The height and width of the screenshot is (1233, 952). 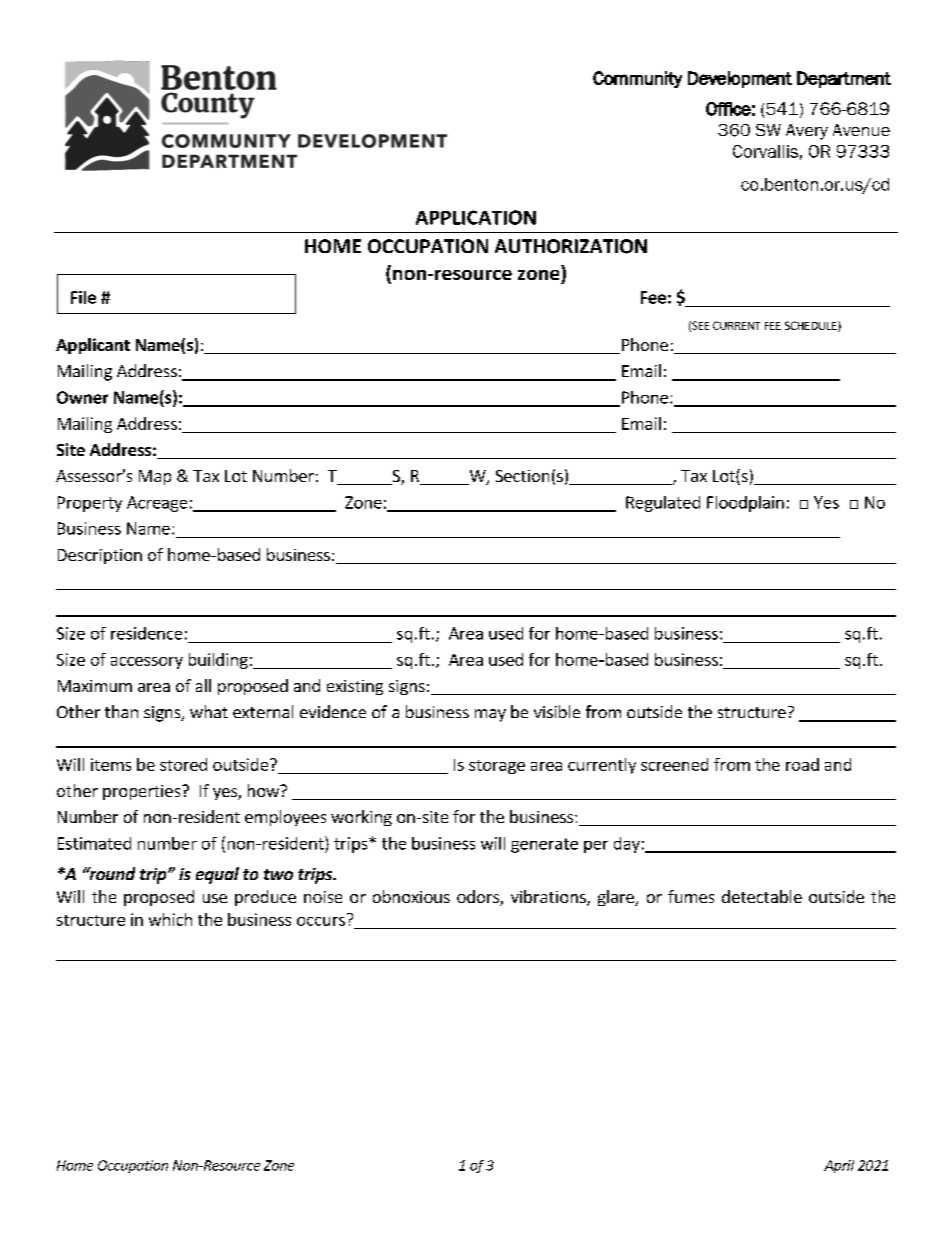 What do you see at coordinates (93, 346) in the screenshot?
I see `Applicant` at bounding box center [93, 346].
